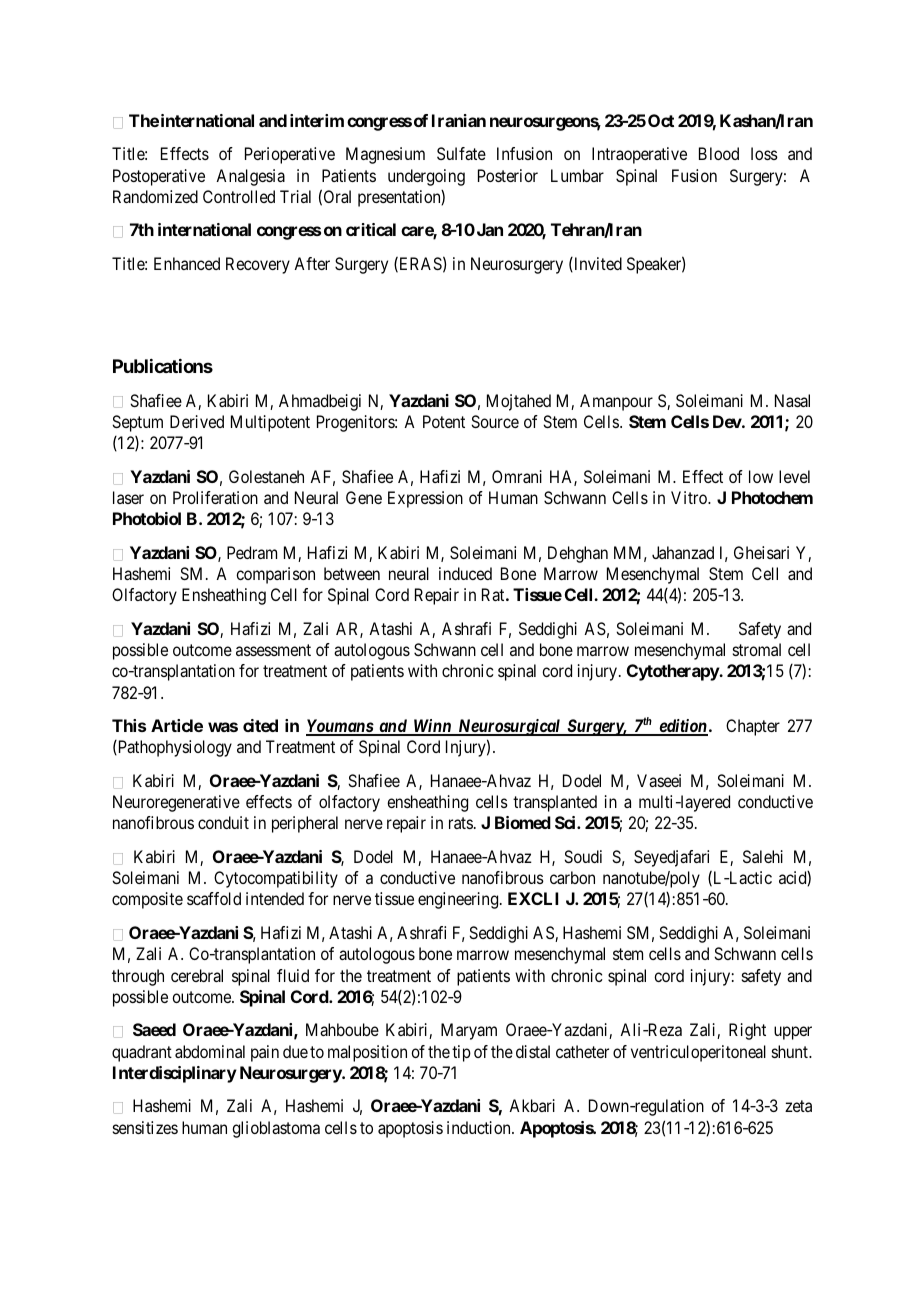 Image resolution: width=924 pixels, height=1308 pixels. What do you see at coordinates (753, 727) in the screenshot?
I see `Chapter` at bounding box center [753, 727].
